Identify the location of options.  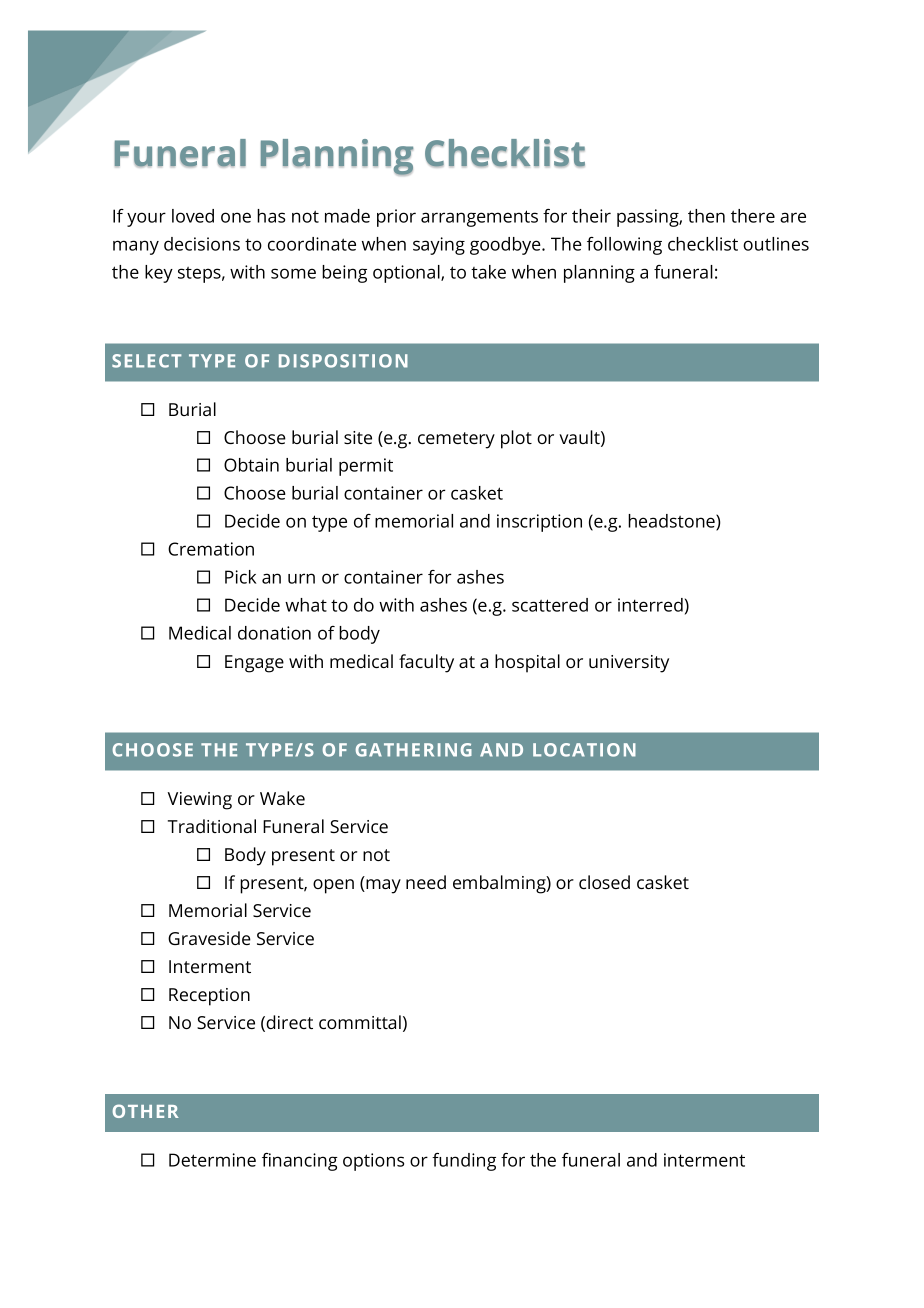
(373, 1162).
